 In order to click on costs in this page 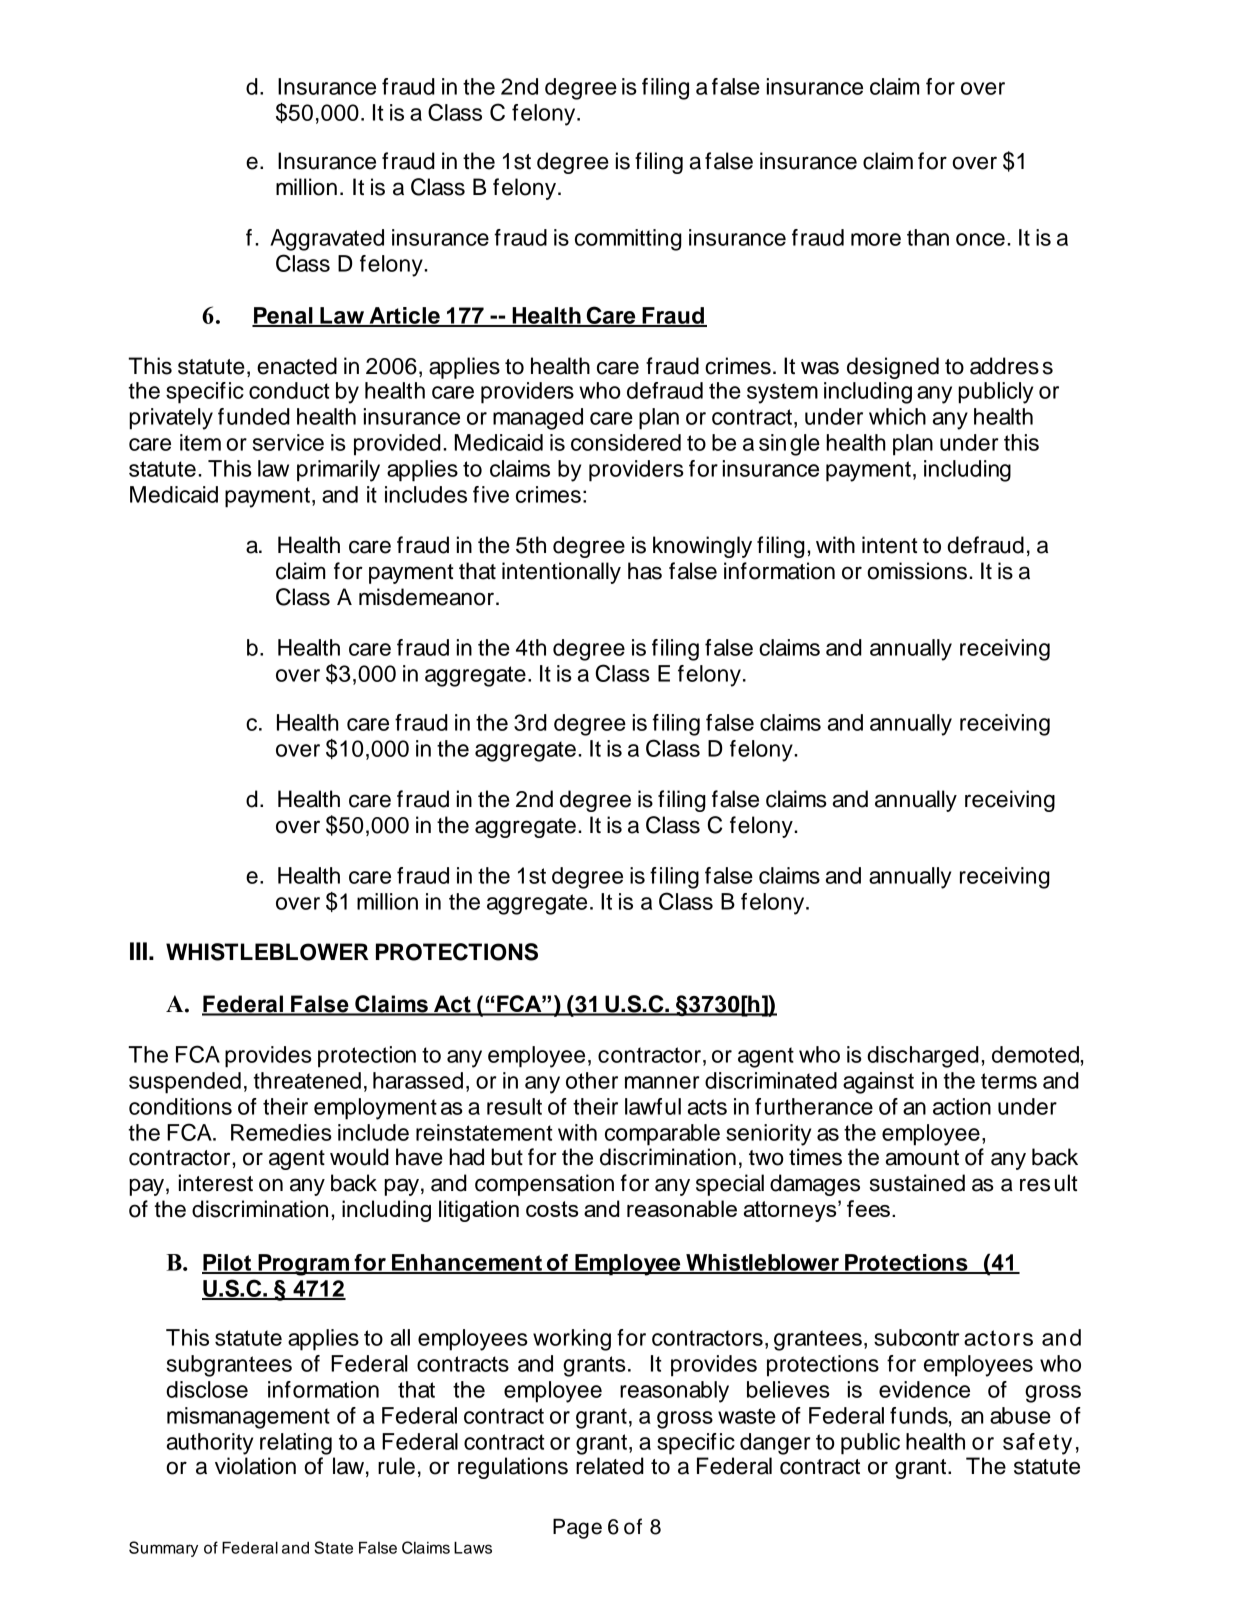, I will do `click(552, 1209)`.
